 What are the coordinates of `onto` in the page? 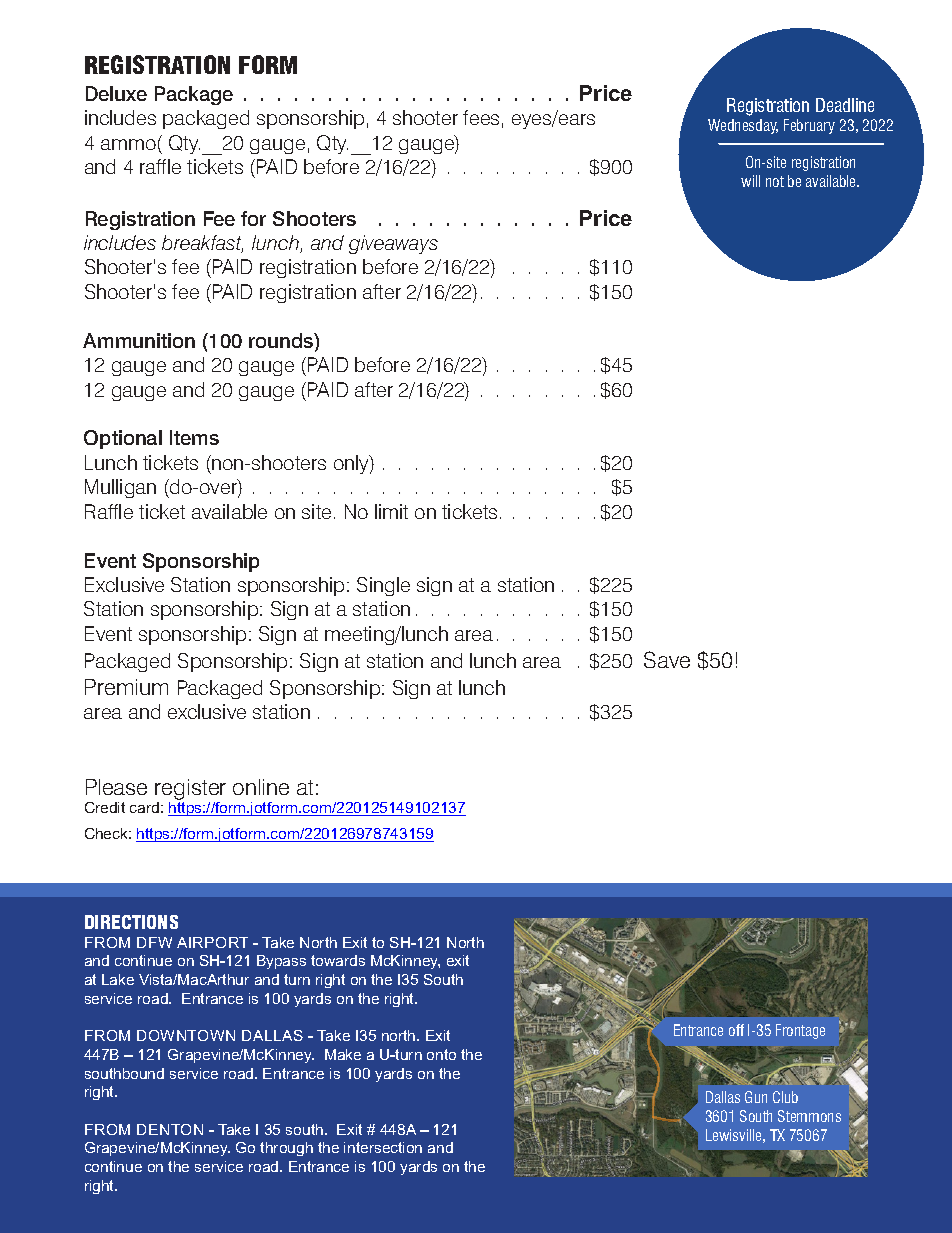 It's located at (441, 1054).
